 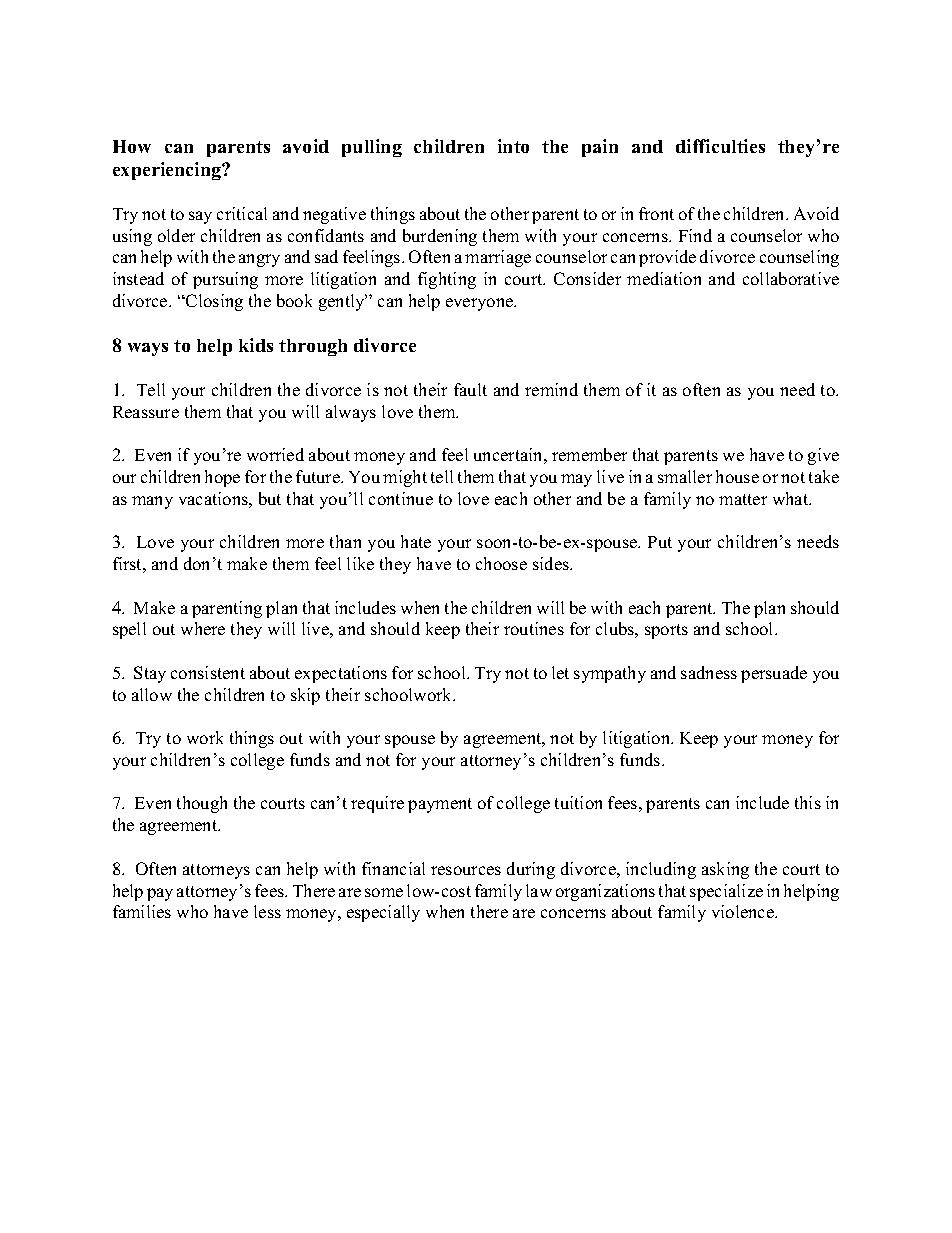 What do you see at coordinates (152, 502) in the screenshot?
I see `many` at bounding box center [152, 502].
